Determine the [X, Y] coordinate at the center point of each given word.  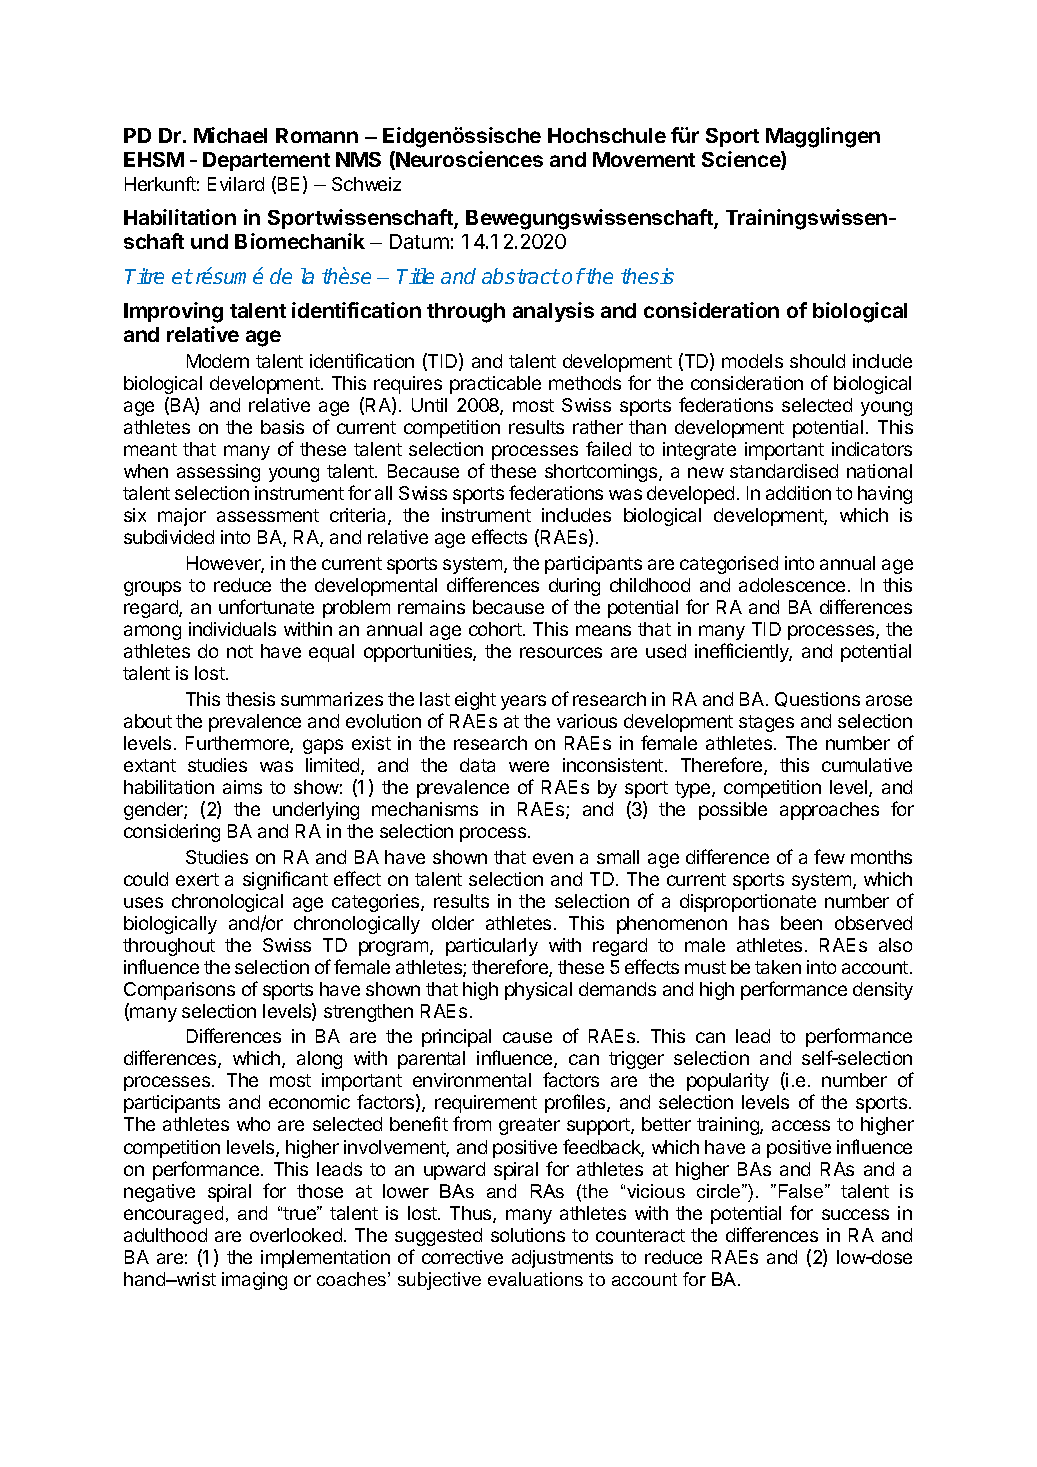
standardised [784, 471]
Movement [644, 159]
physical [538, 991]
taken [778, 967]
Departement [266, 161]
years [523, 702]
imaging [254, 1281]
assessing [218, 473]
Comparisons [179, 991]
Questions [817, 699]
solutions [528, 1235]
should [817, 361]
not [240, 651]
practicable [495, 385]
